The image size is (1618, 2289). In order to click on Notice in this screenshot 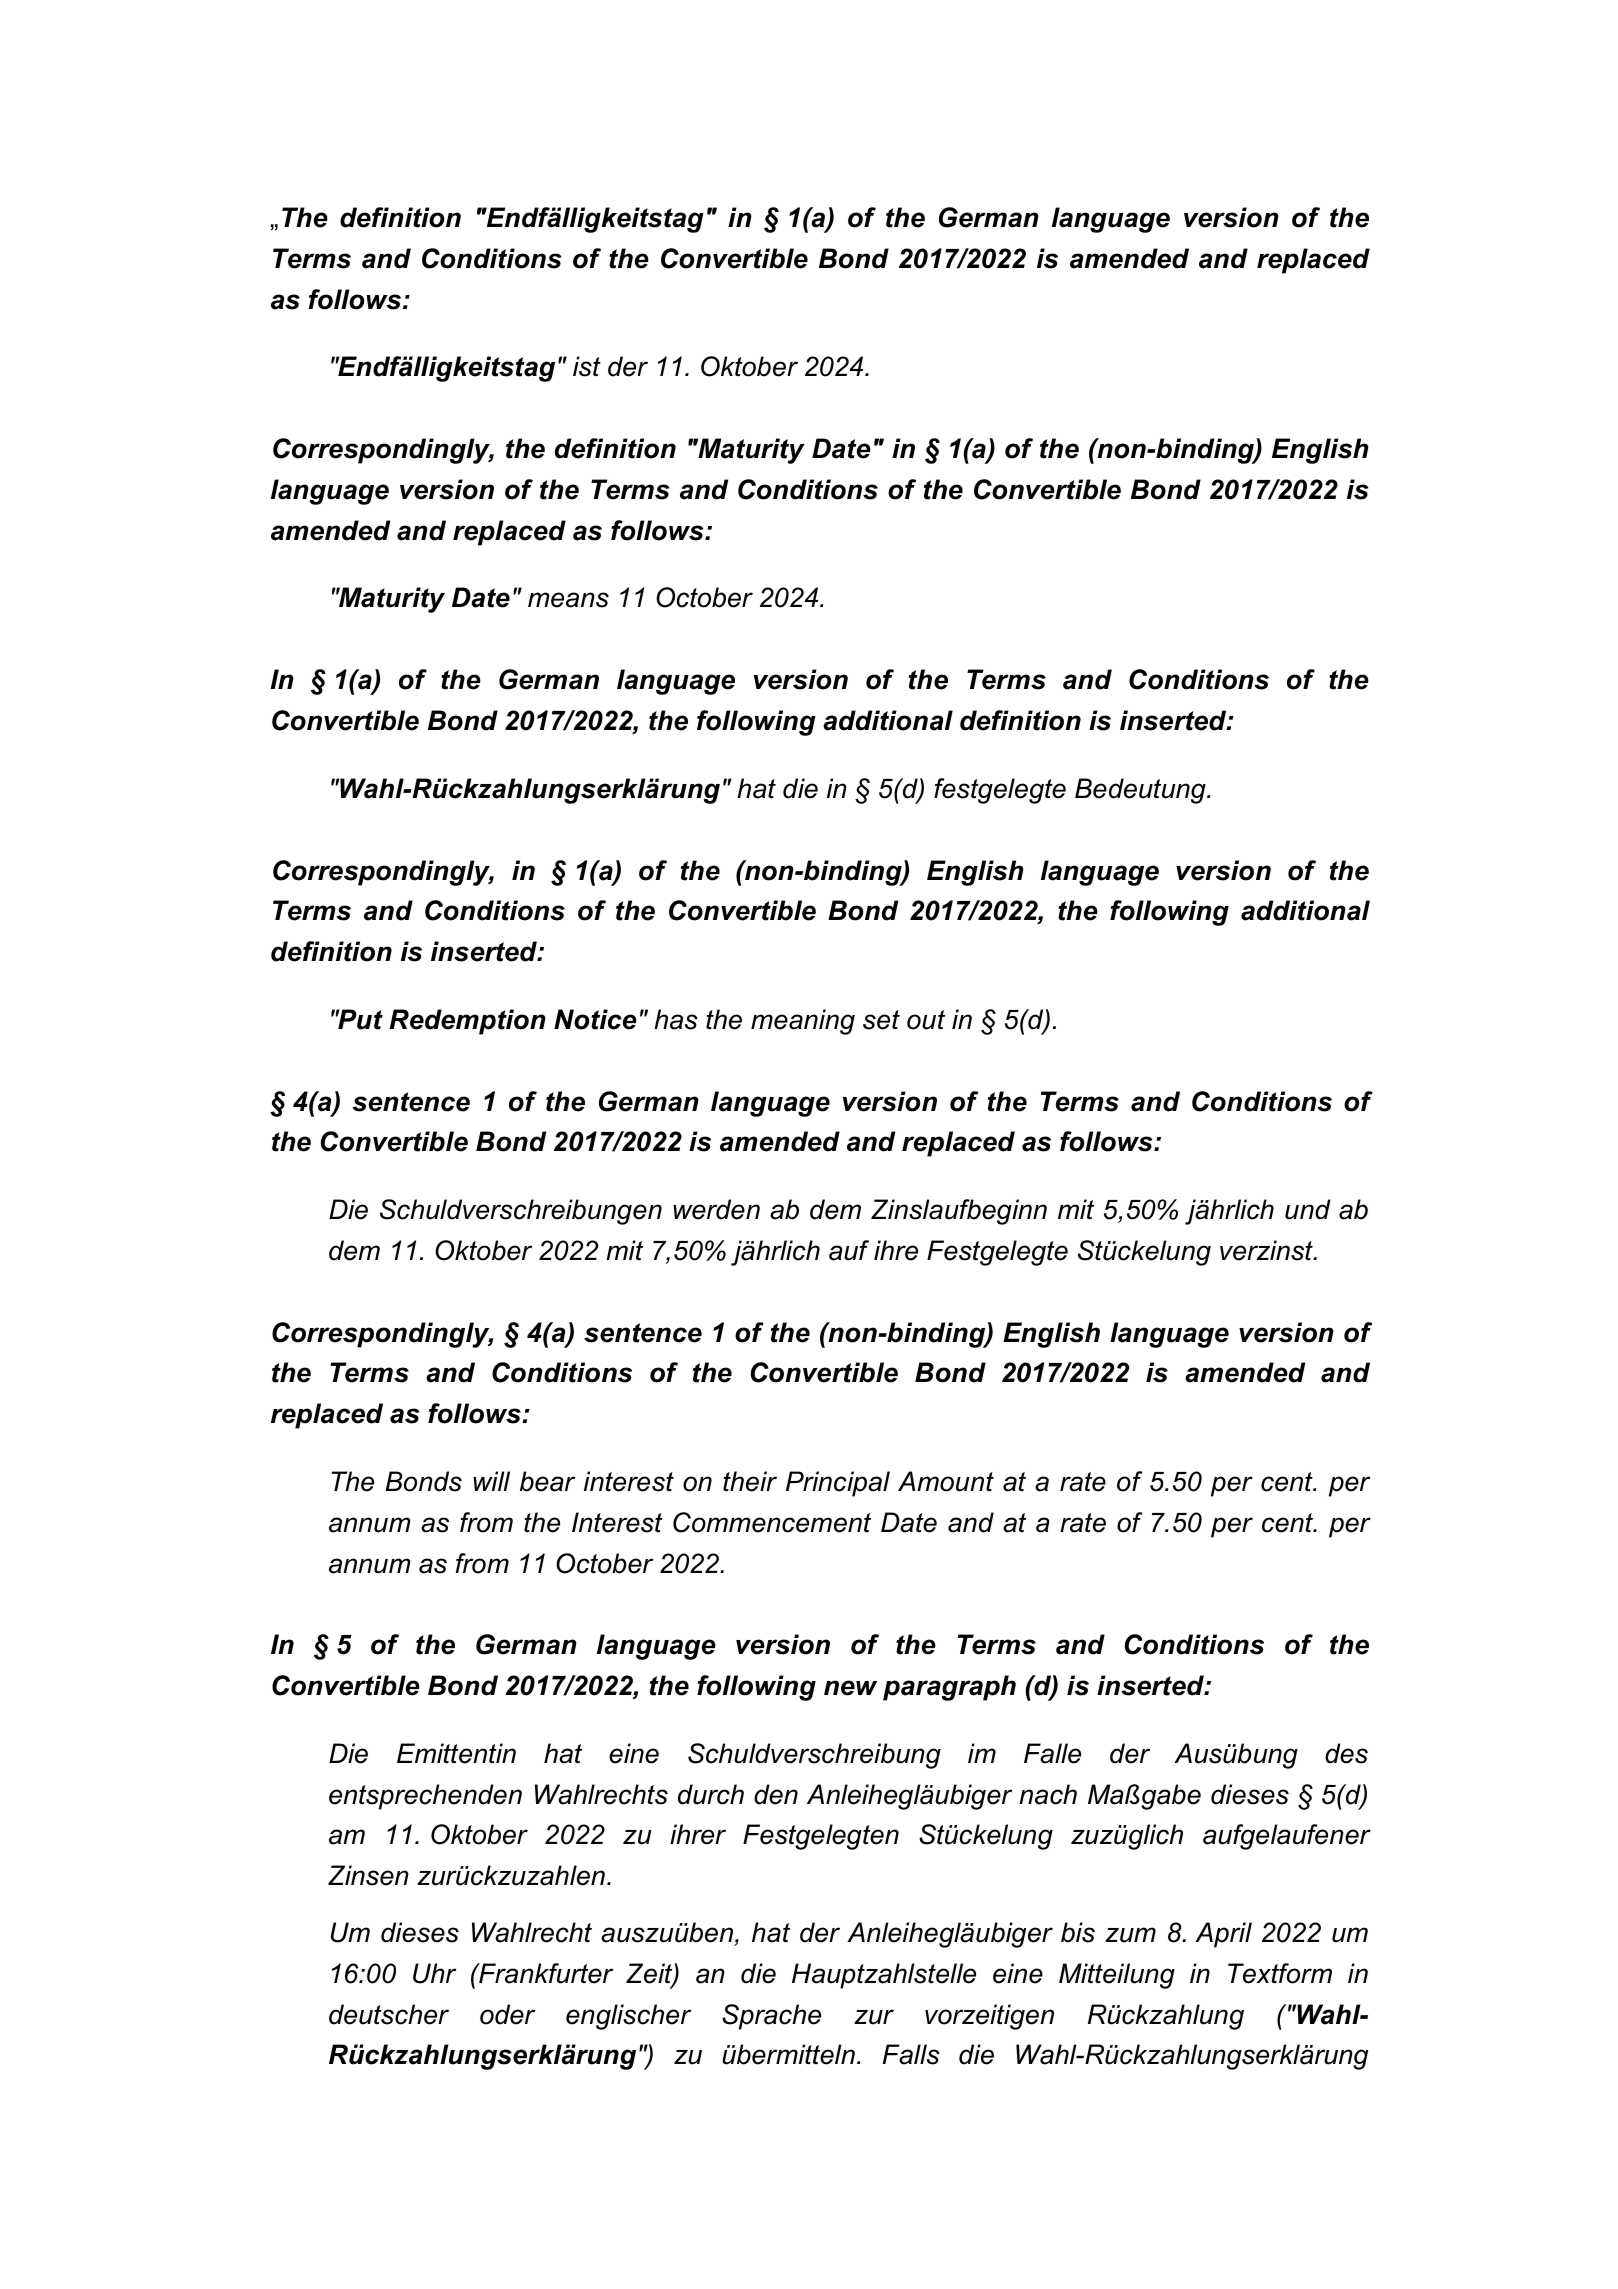, I will do `click(595, 1019)`.
